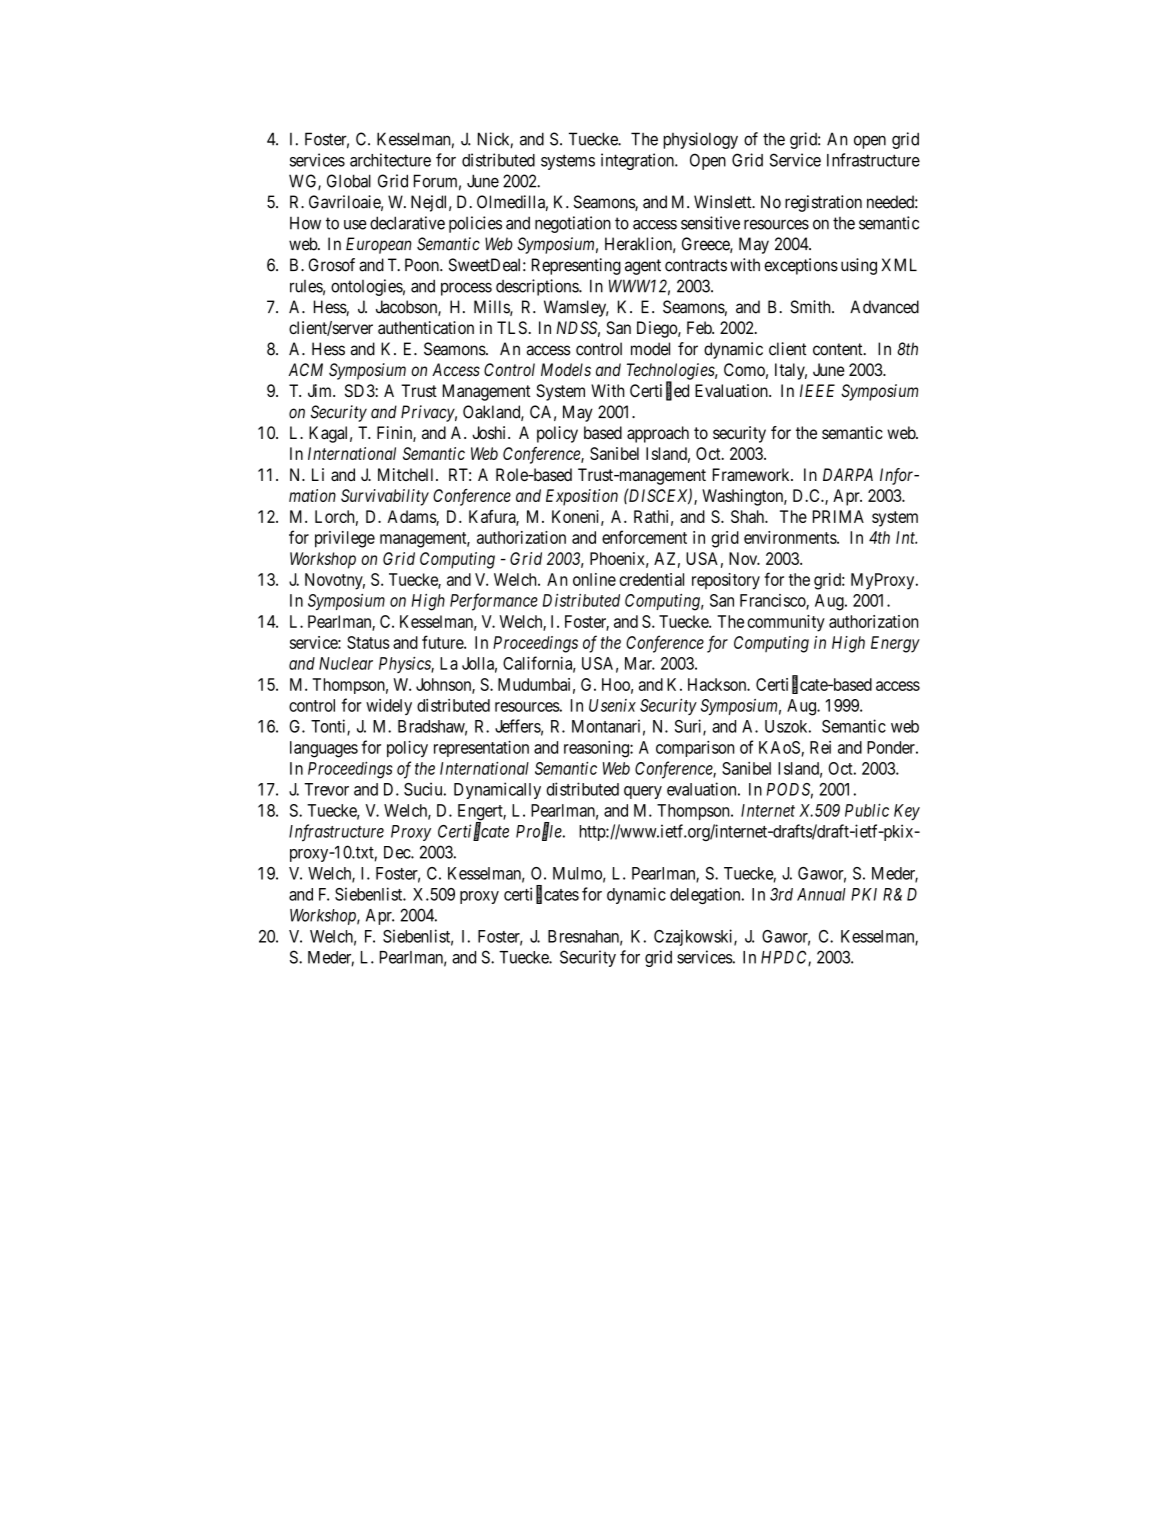 This image has width=1171, height=1516. Describe the element at coordinates (326, 789) in the image. I see `Trevor` at that location.
